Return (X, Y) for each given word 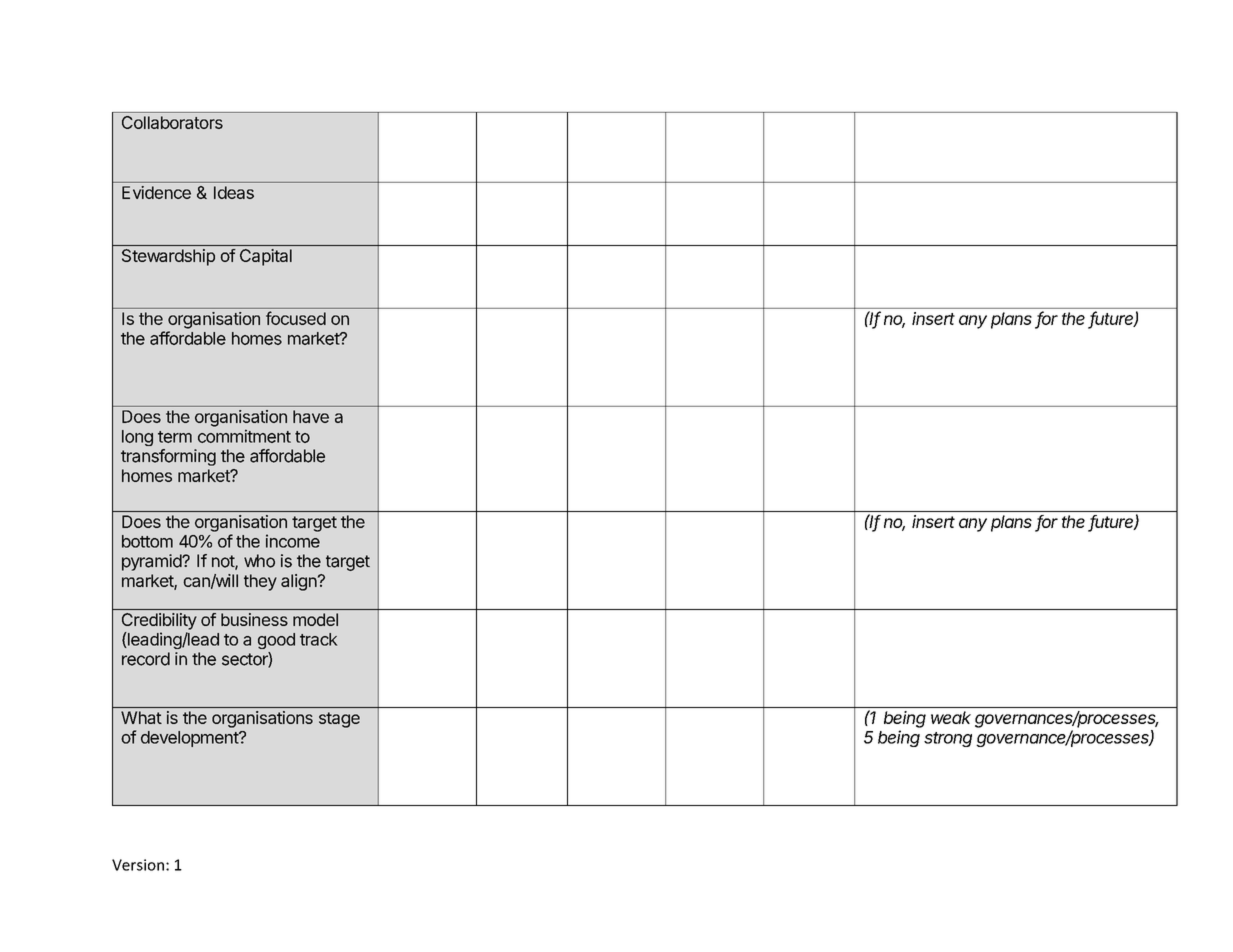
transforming (168, 457)
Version (138, 865)
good (276, 641)
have (311, 416)
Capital (266, 257)
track (319, 639)
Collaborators (172, 122)
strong (948, 739)
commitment (244, 436)
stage (339, 720)
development (190, 739)
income (293, 541)
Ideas (234, 192)
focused (296, 318)
